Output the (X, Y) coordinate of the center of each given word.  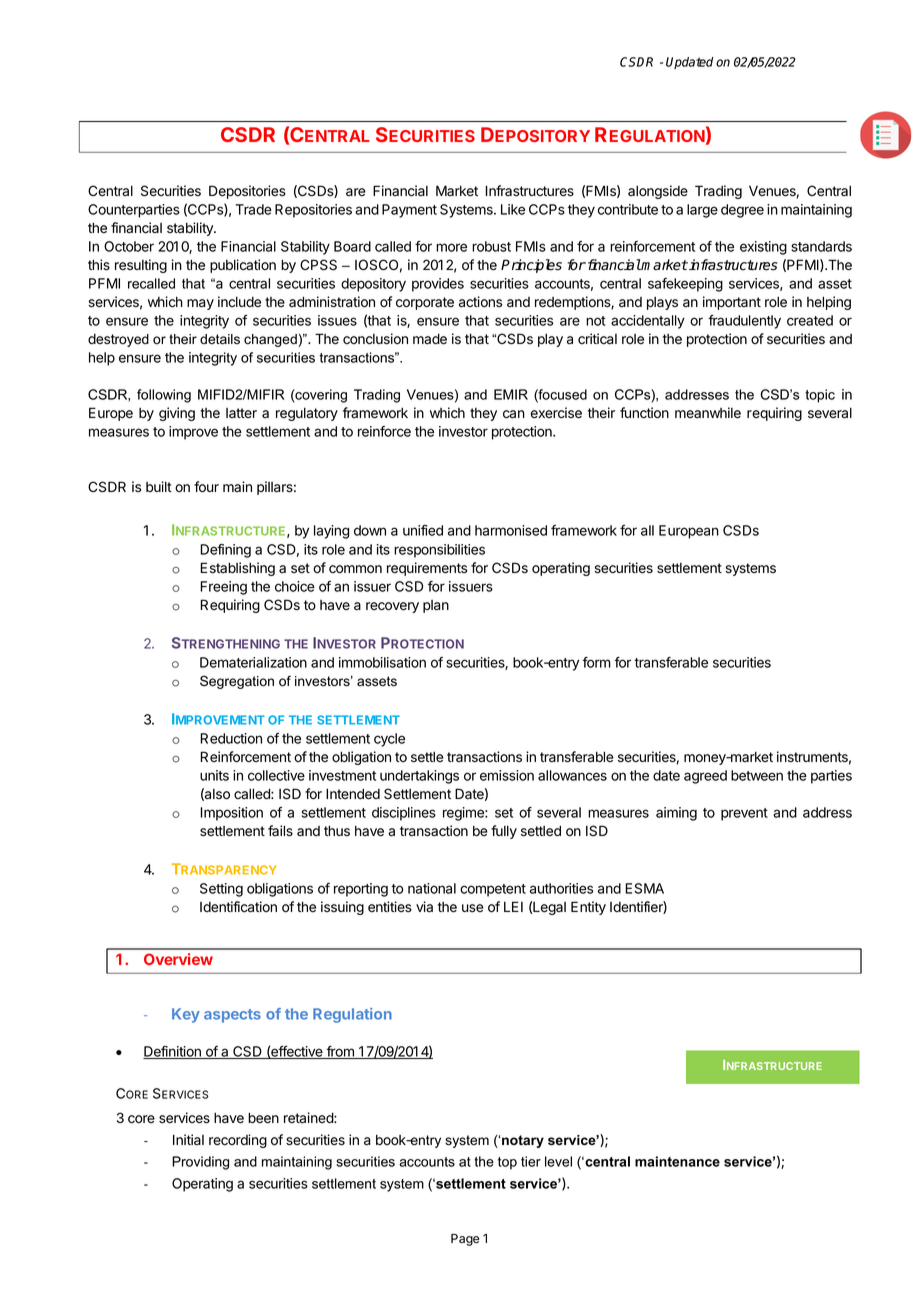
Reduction (231, 738)
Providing (200, 1163)
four (206, 487)
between (757, 775)
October (129, 246)
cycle (389, 740)
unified (423, 530)
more (451, 247)
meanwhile (708, 413)
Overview (178, 959)
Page (465, 1240)
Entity (588, 908)
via (424, 907)
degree (742, 211)
